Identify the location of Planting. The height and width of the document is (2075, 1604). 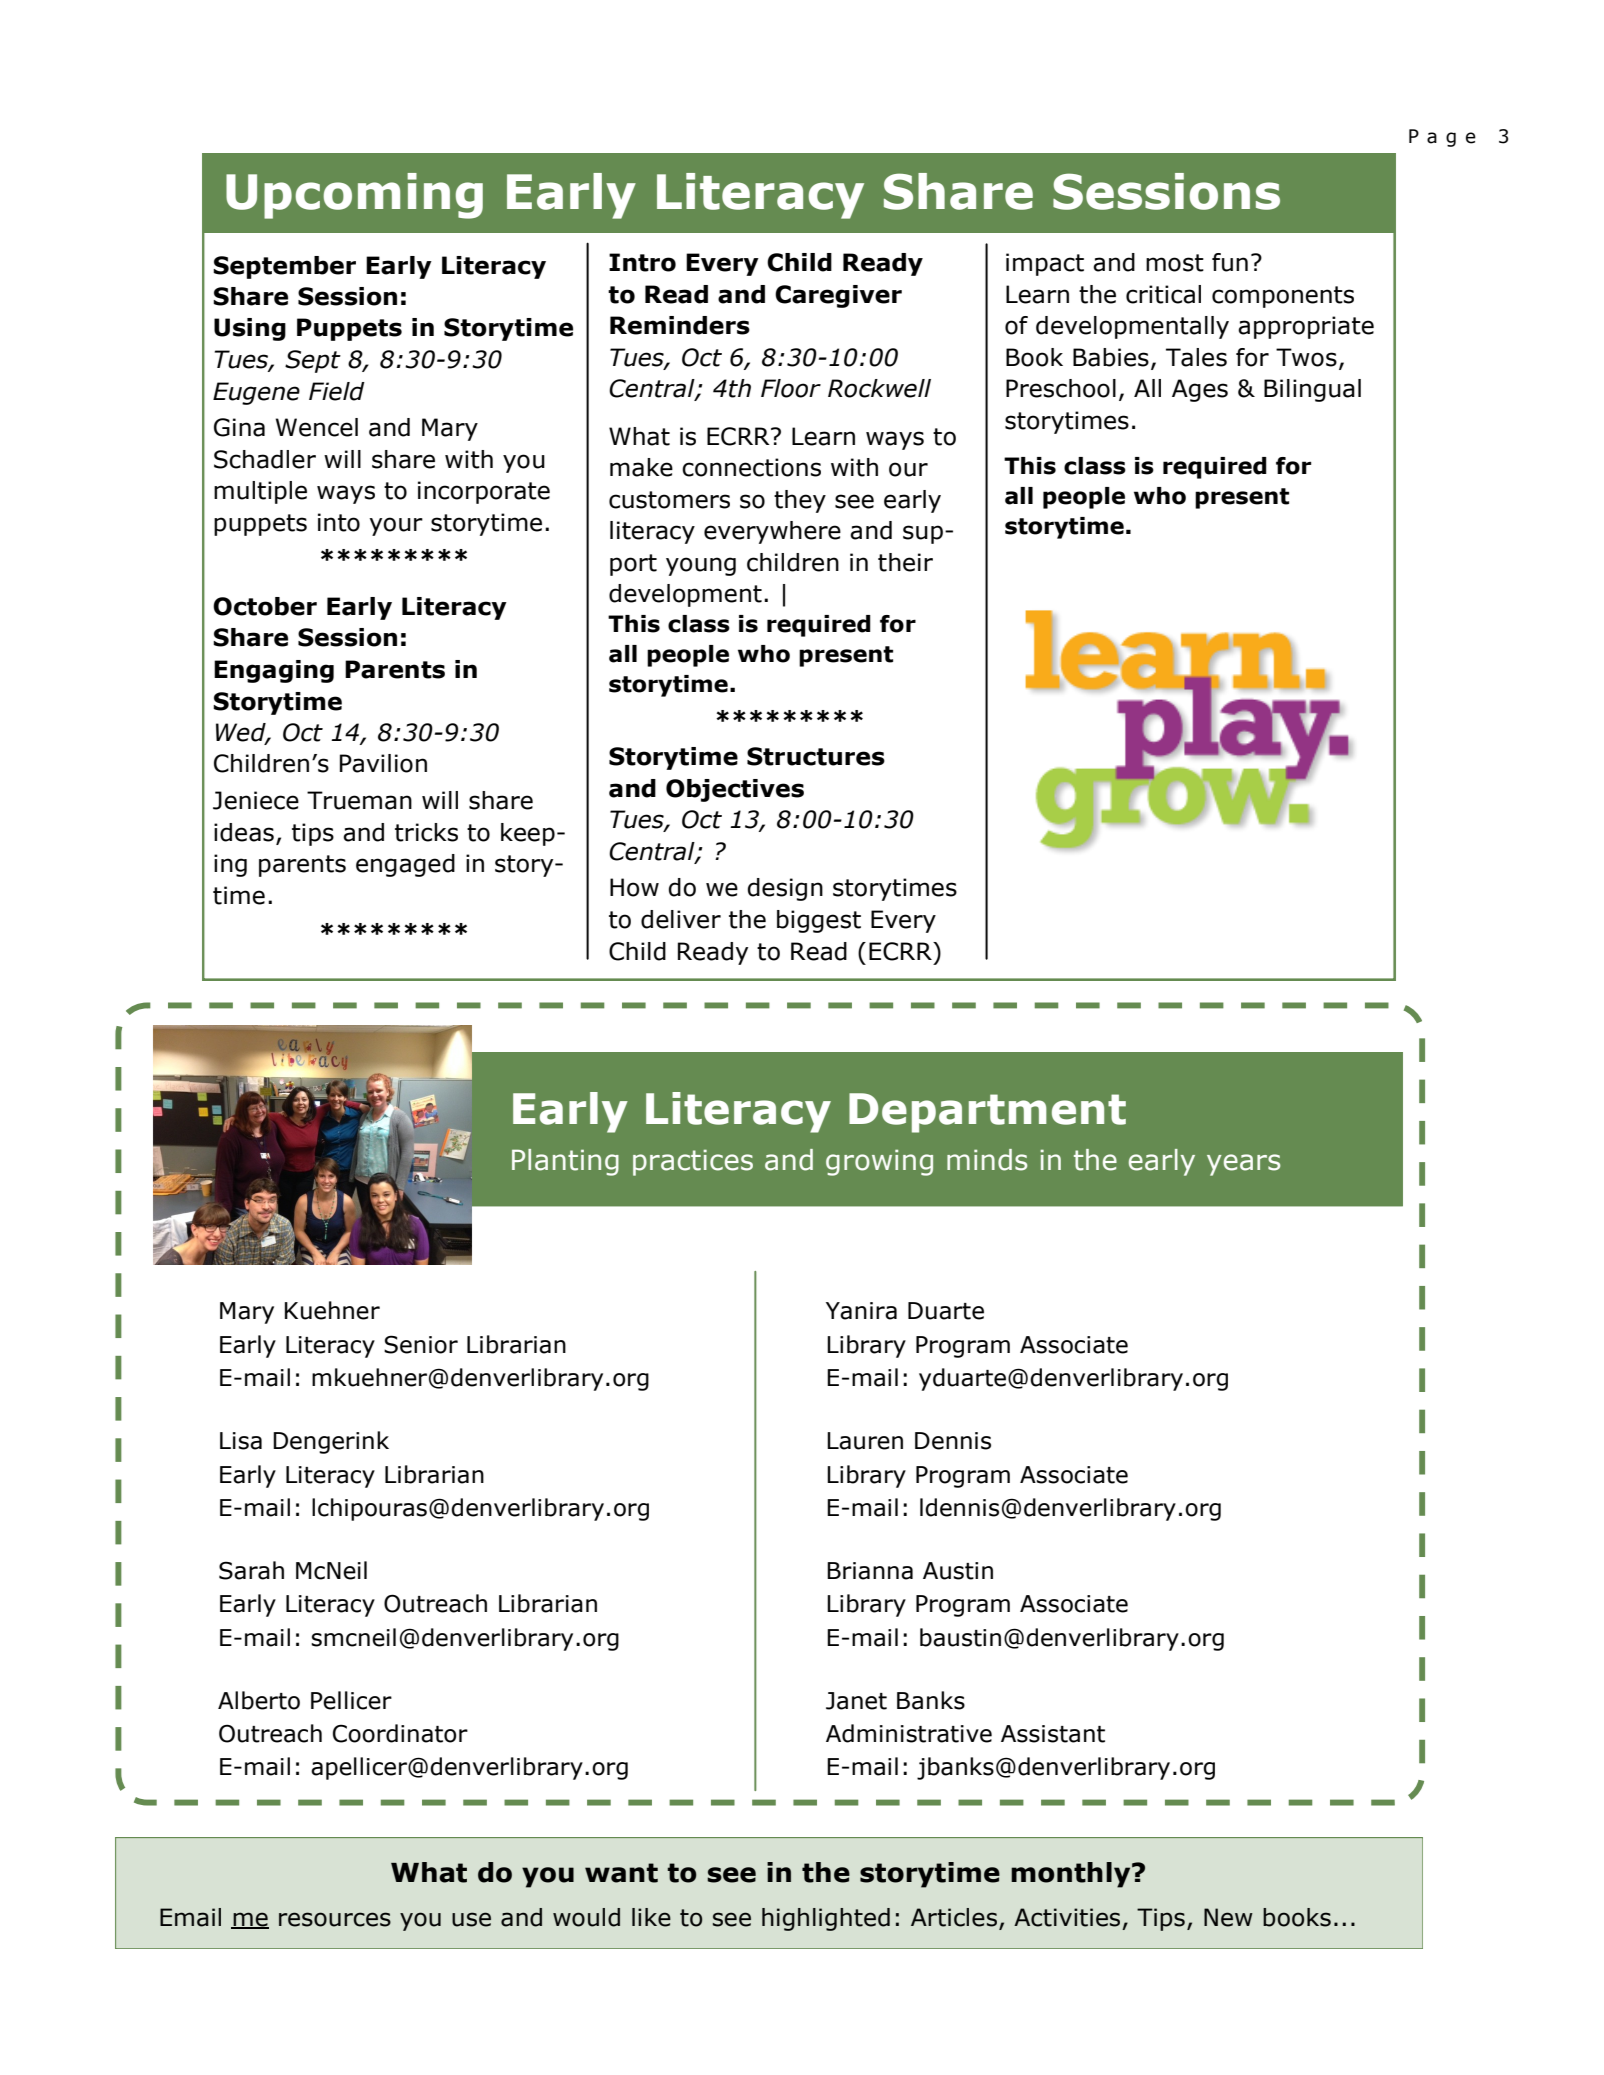
(565, 1162).
